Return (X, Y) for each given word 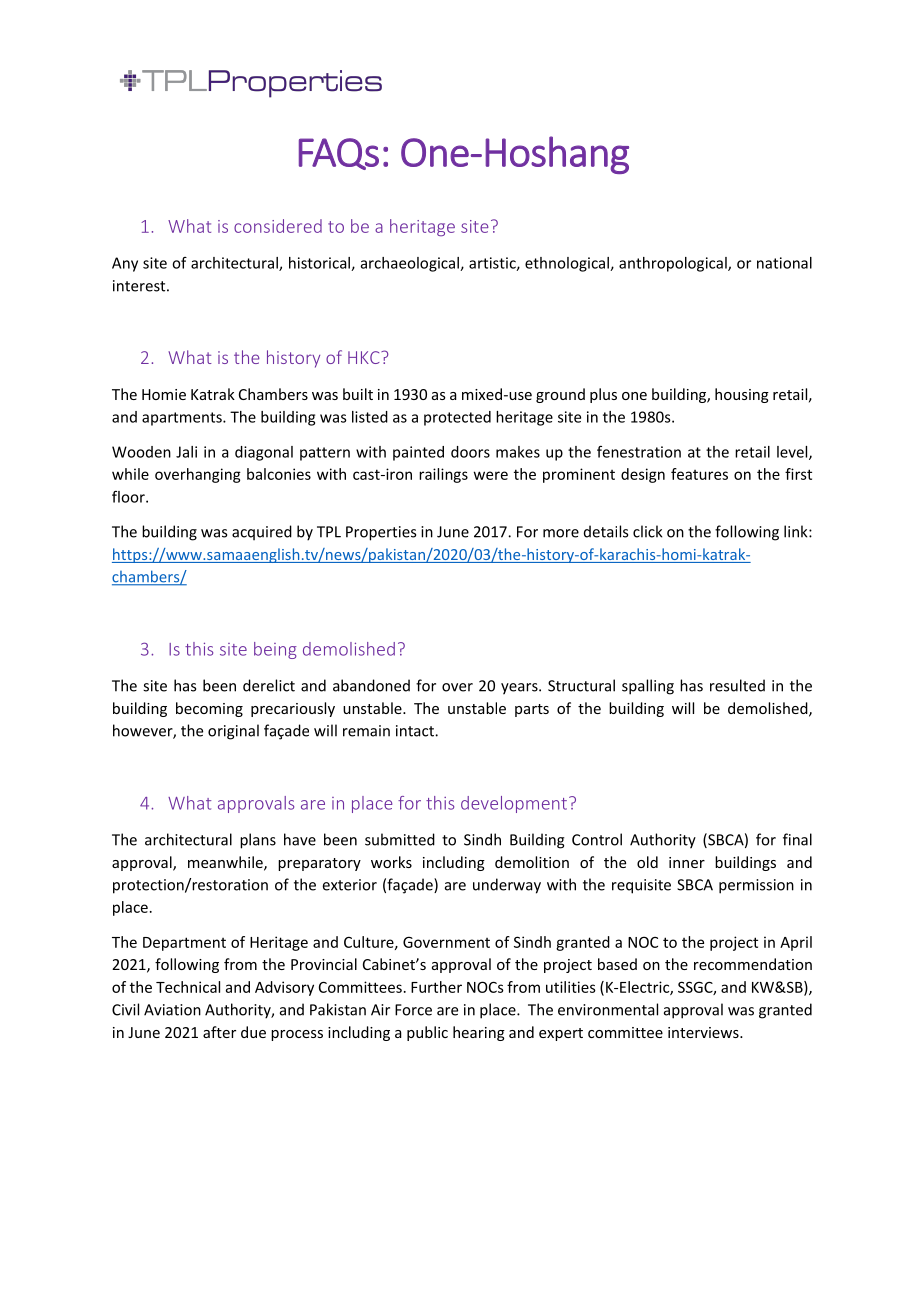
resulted (737, 685)
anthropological (674, 264)
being (275, 650)
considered (278, 226)
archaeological (411, 264)
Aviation (172, 1010)
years (520, 689)
